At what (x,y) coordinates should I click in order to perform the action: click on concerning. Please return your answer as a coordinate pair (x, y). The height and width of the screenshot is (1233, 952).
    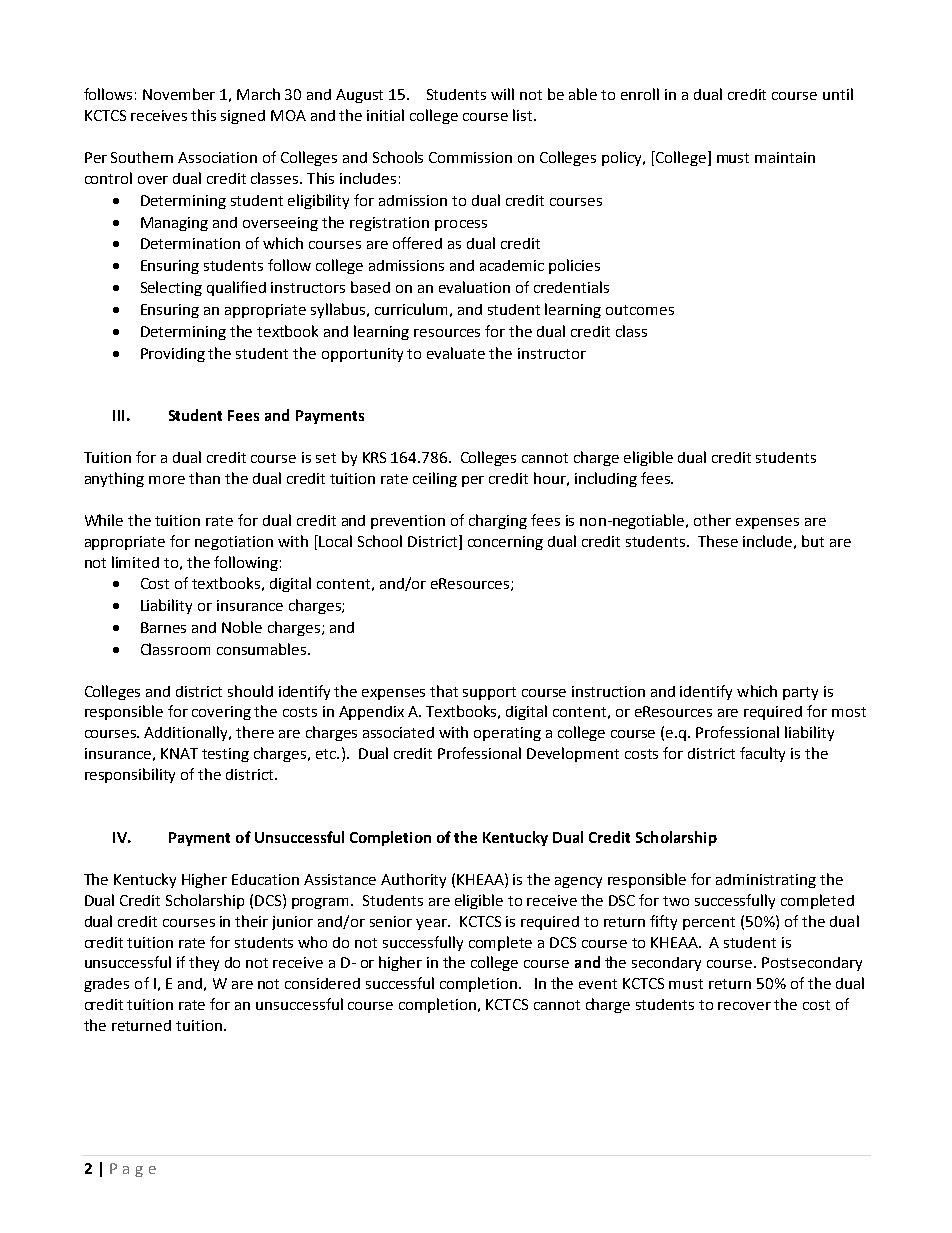
    Looking at the image, I should click on (505, 543).
